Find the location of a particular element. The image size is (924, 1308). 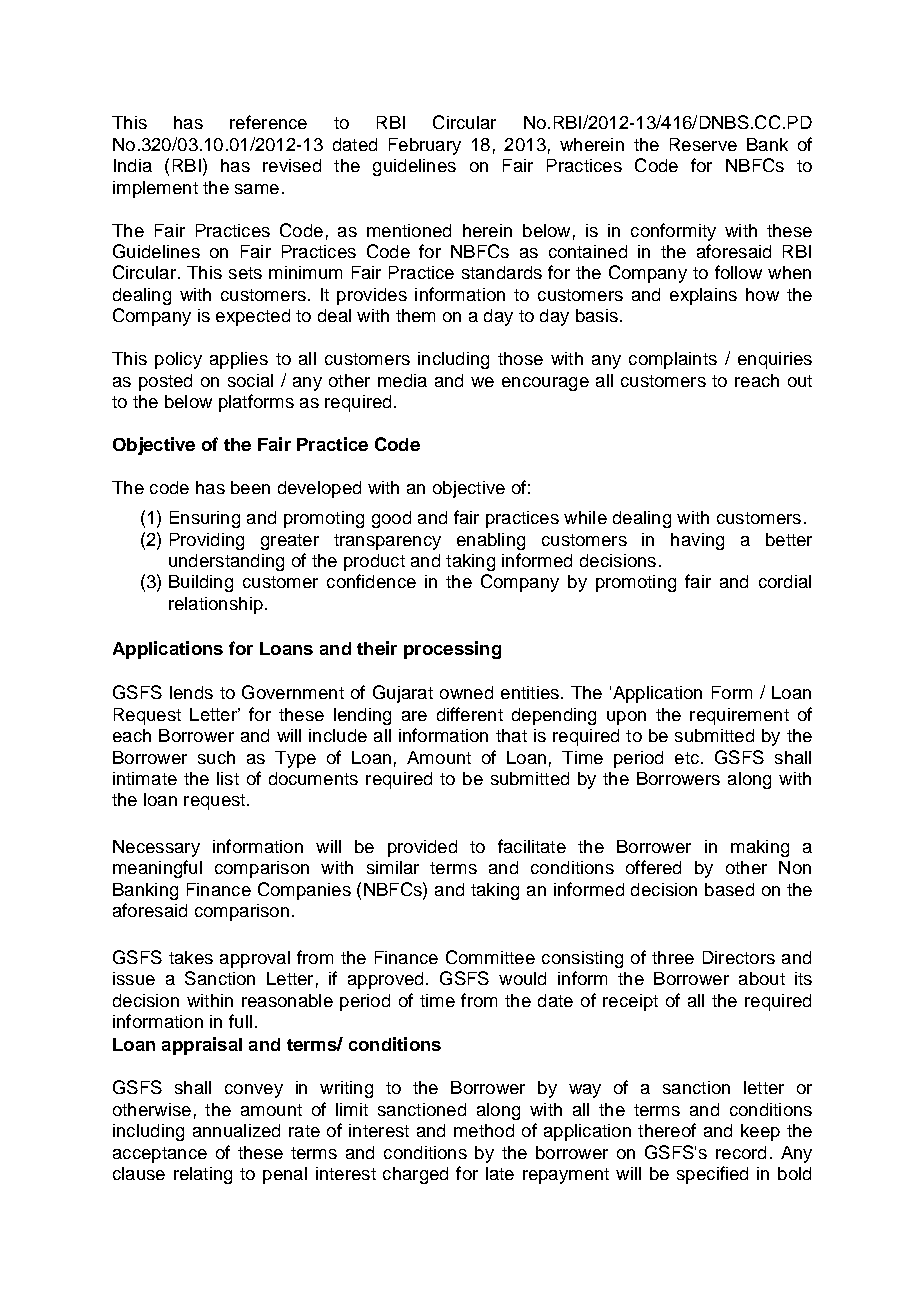

annualized is located at coordinates (236, 1130).
